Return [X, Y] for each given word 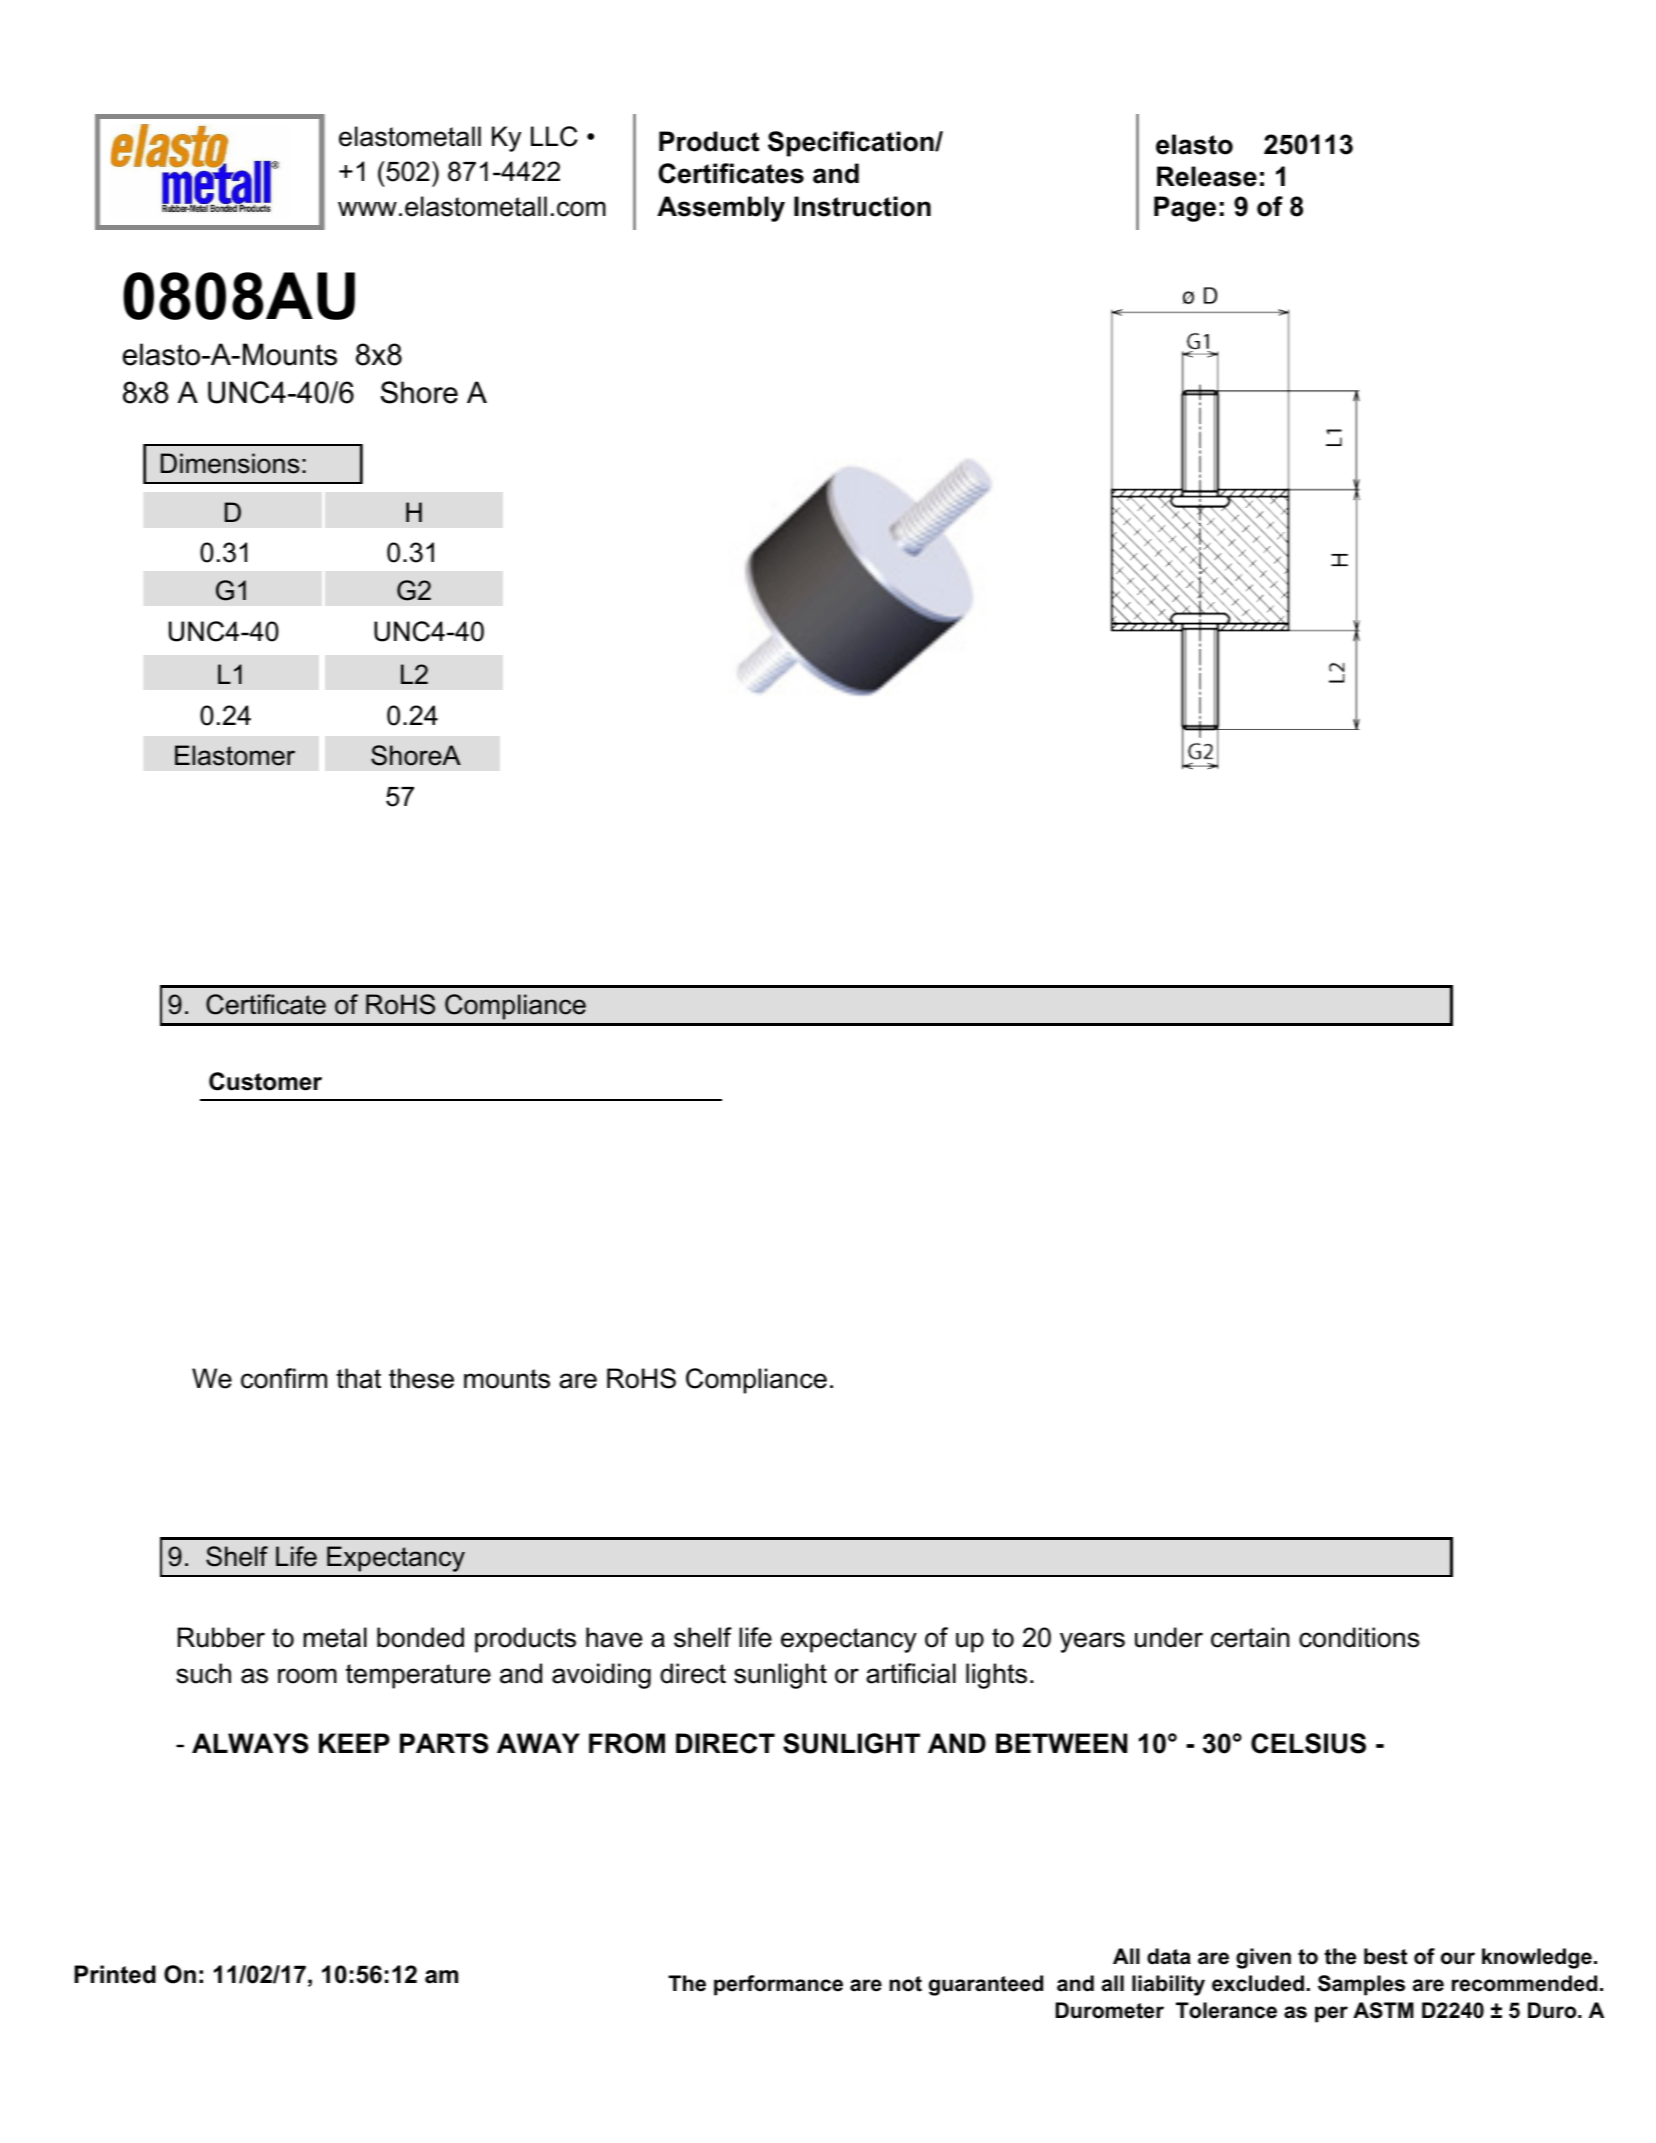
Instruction [862, 206]
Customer [265, 1081]
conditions [1359, 1637]
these [421, 1378]
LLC [554, 136]
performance [778, 1985]
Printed [115, 1974]
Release [1207, 176]
